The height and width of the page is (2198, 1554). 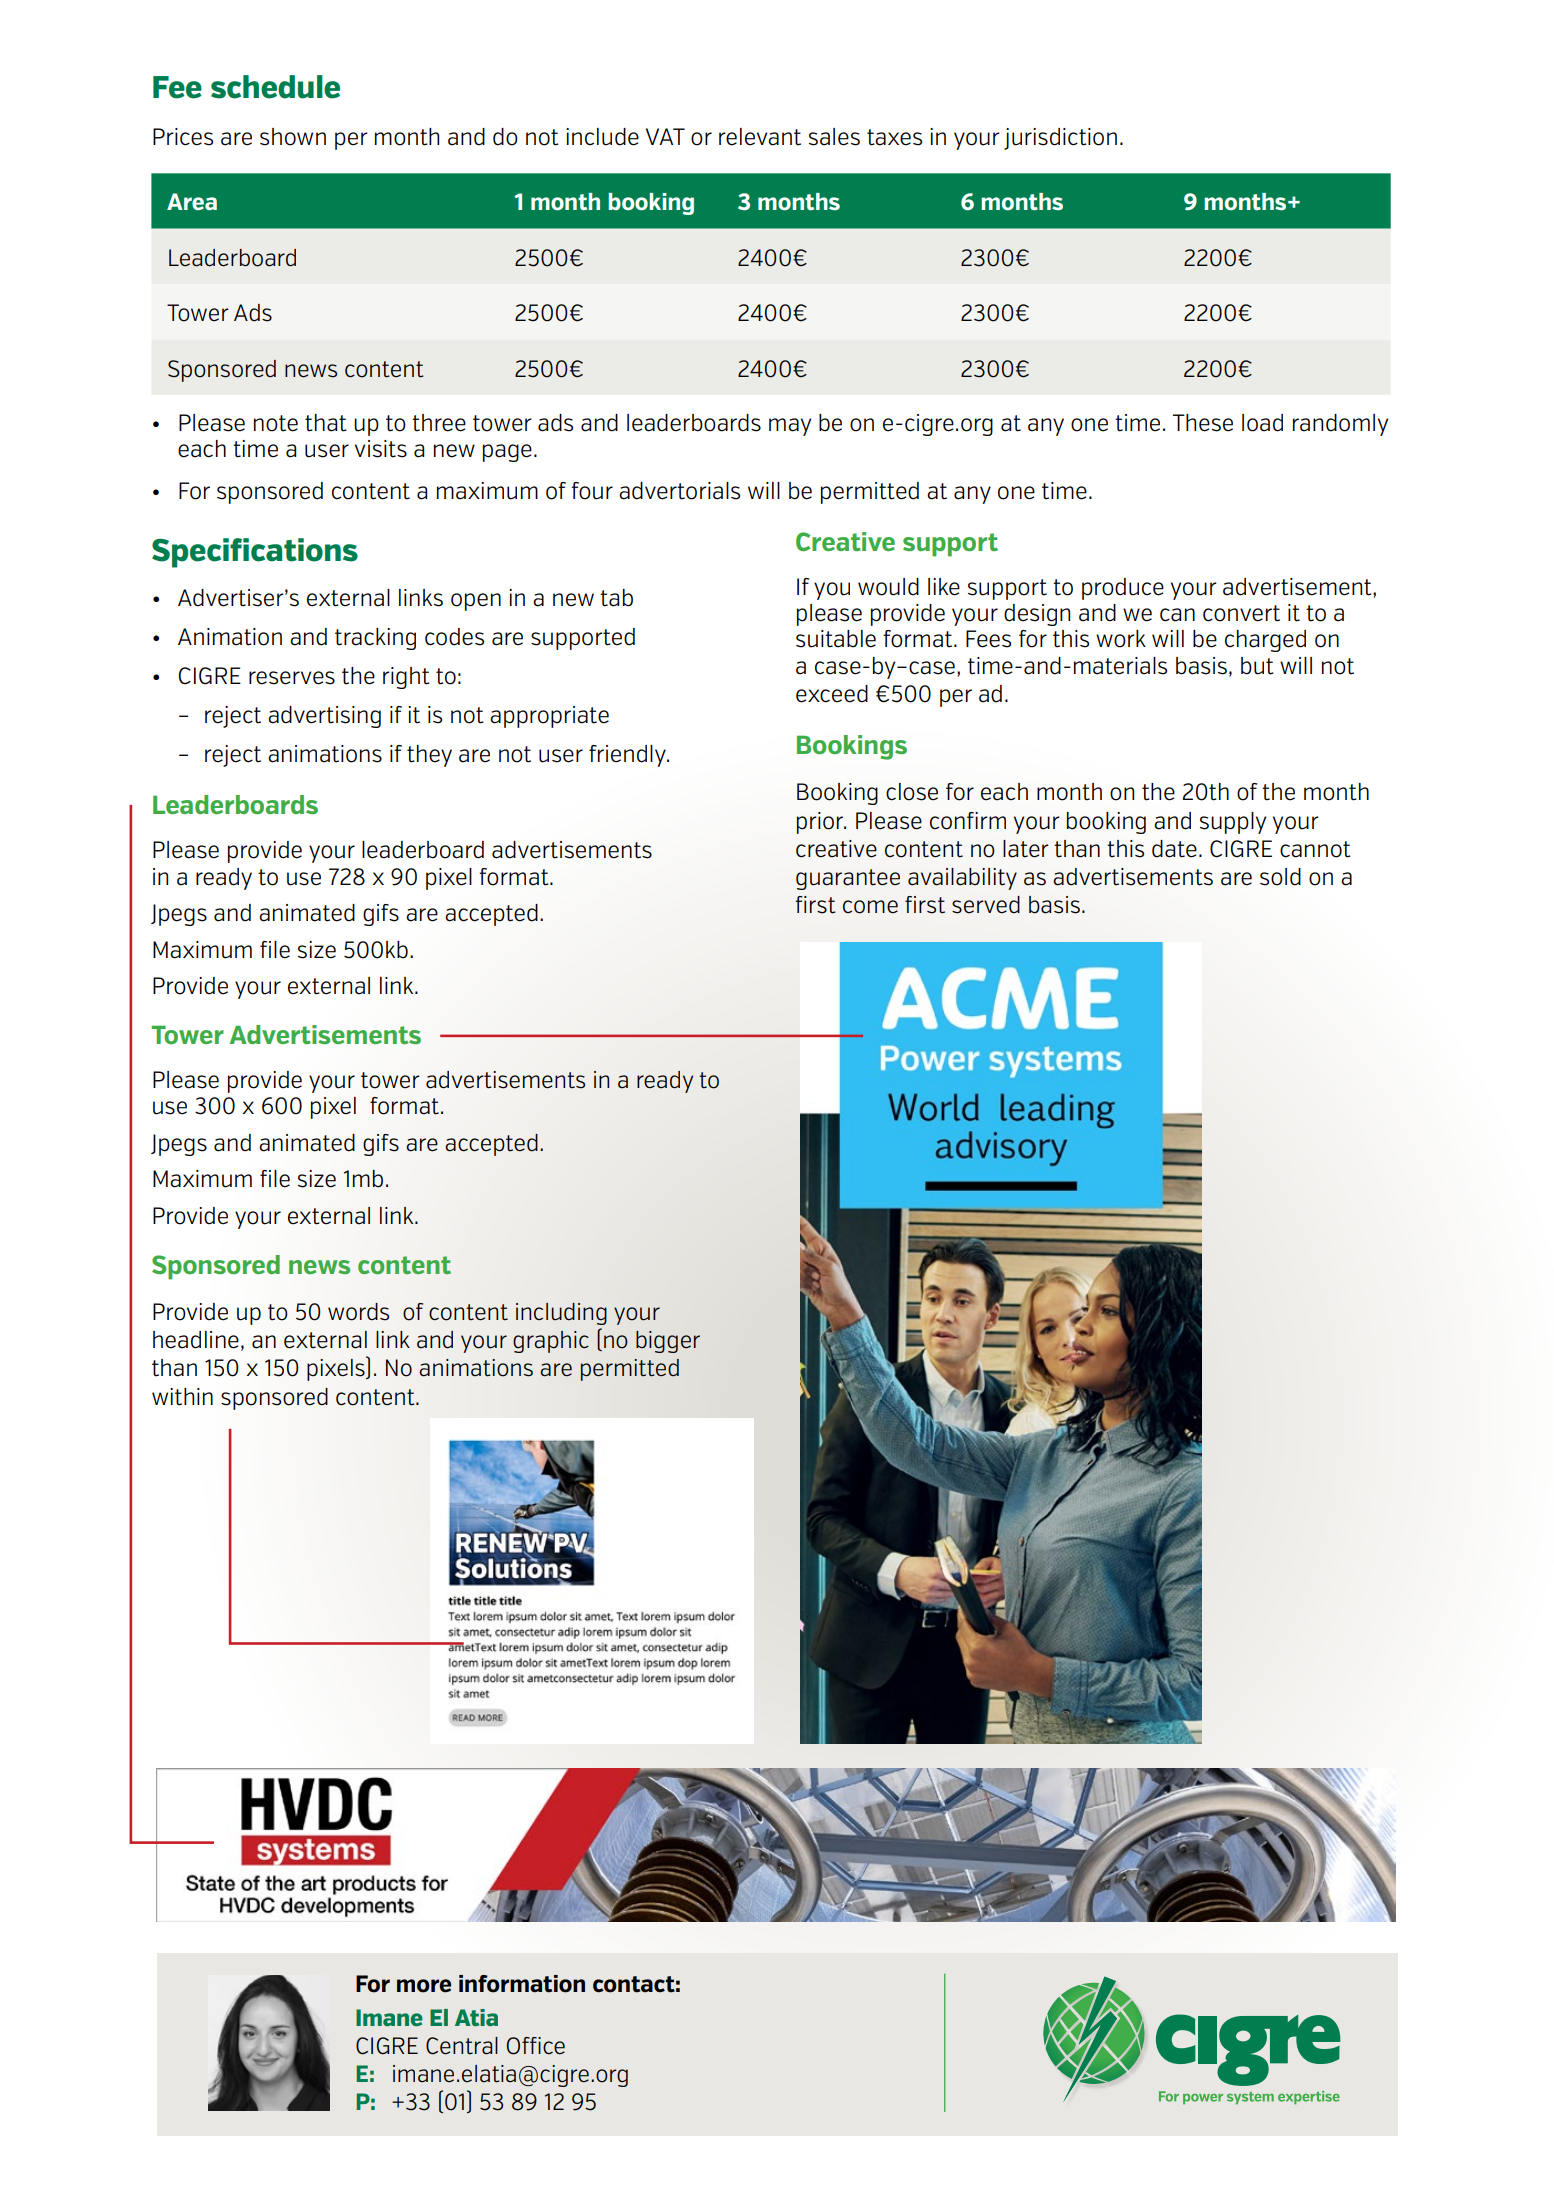 What do you see at coordinates (535, 2046) in the page?
I see `Office` at bounding box center [535, 2046].
